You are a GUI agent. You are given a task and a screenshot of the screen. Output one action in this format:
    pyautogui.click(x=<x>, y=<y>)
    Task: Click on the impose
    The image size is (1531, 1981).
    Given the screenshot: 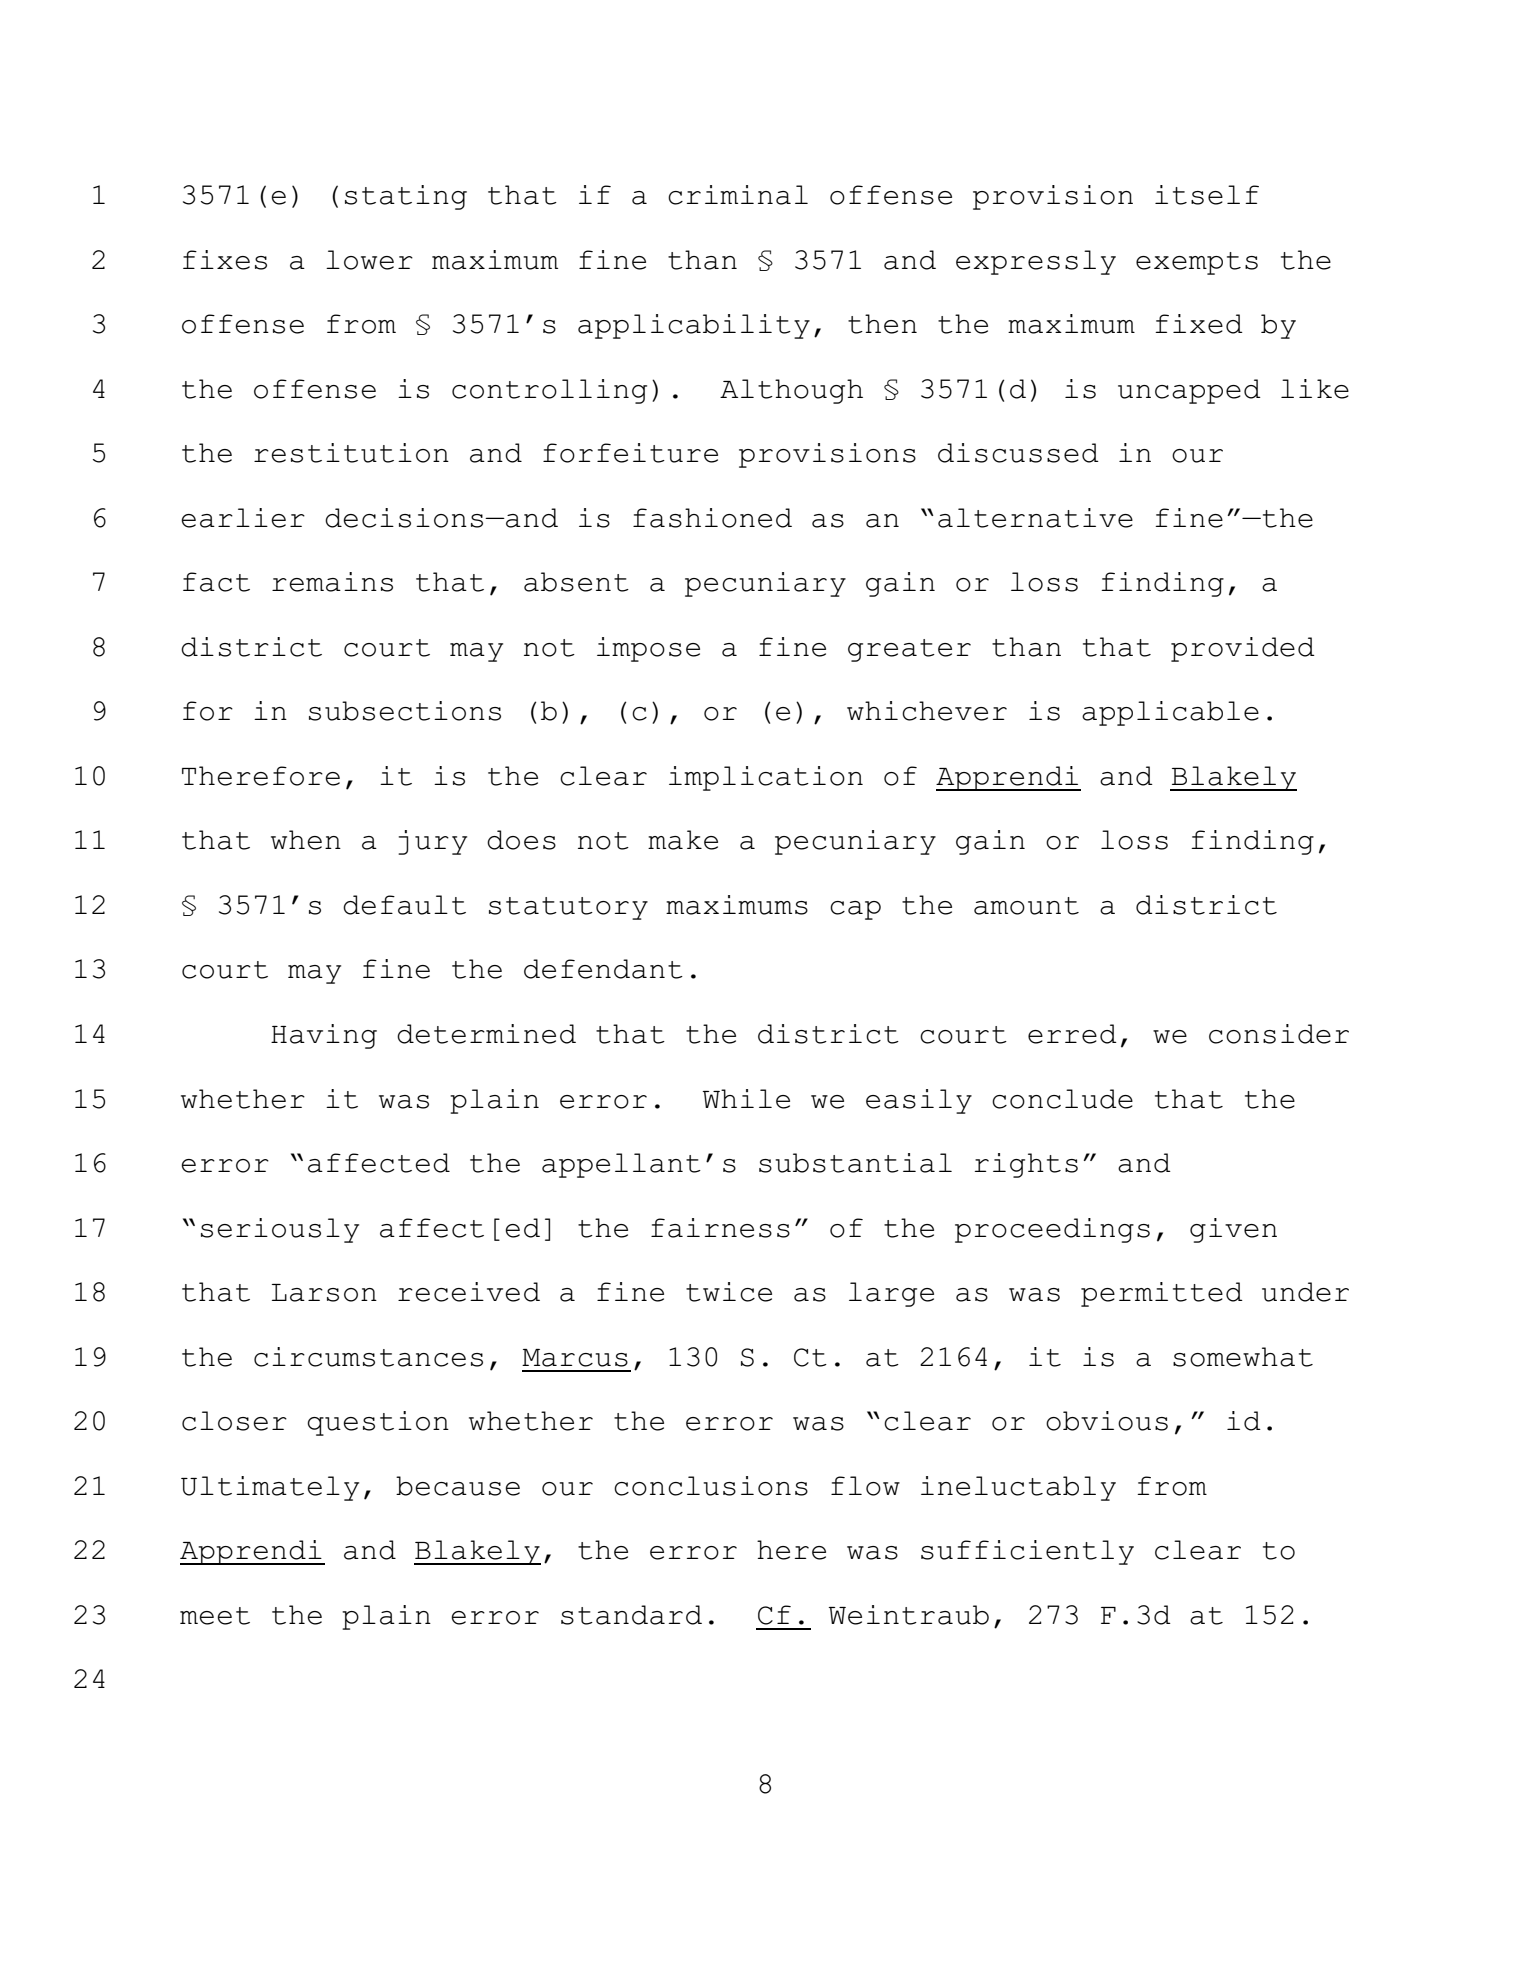 What is the action you would take?
    pyautogui.click(x=648, y=649)
